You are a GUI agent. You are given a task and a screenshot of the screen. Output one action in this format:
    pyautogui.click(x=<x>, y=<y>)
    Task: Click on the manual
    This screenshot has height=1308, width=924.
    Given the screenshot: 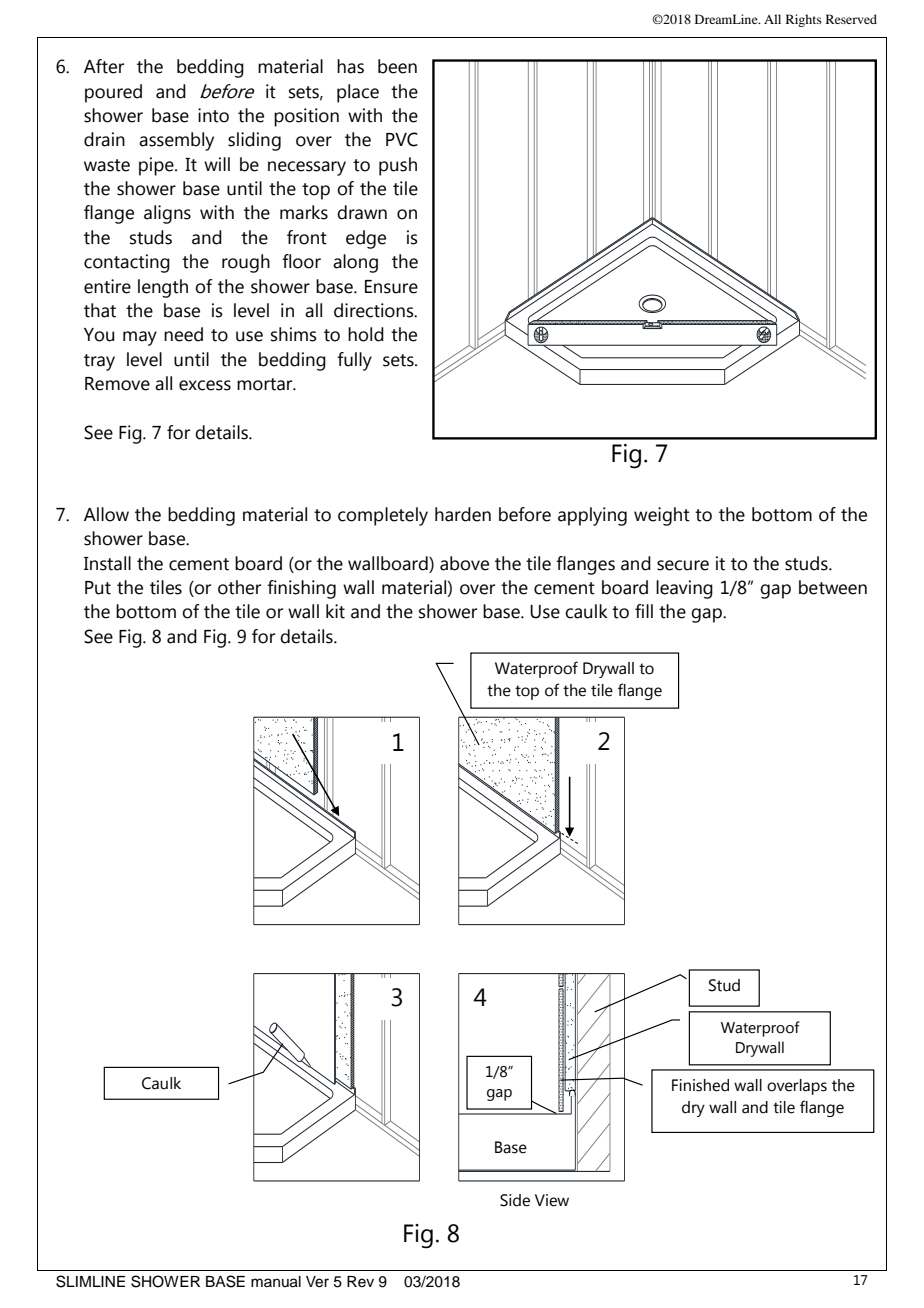 What is the action you would take?
    pyautogui.click(x=276, y=1282)
